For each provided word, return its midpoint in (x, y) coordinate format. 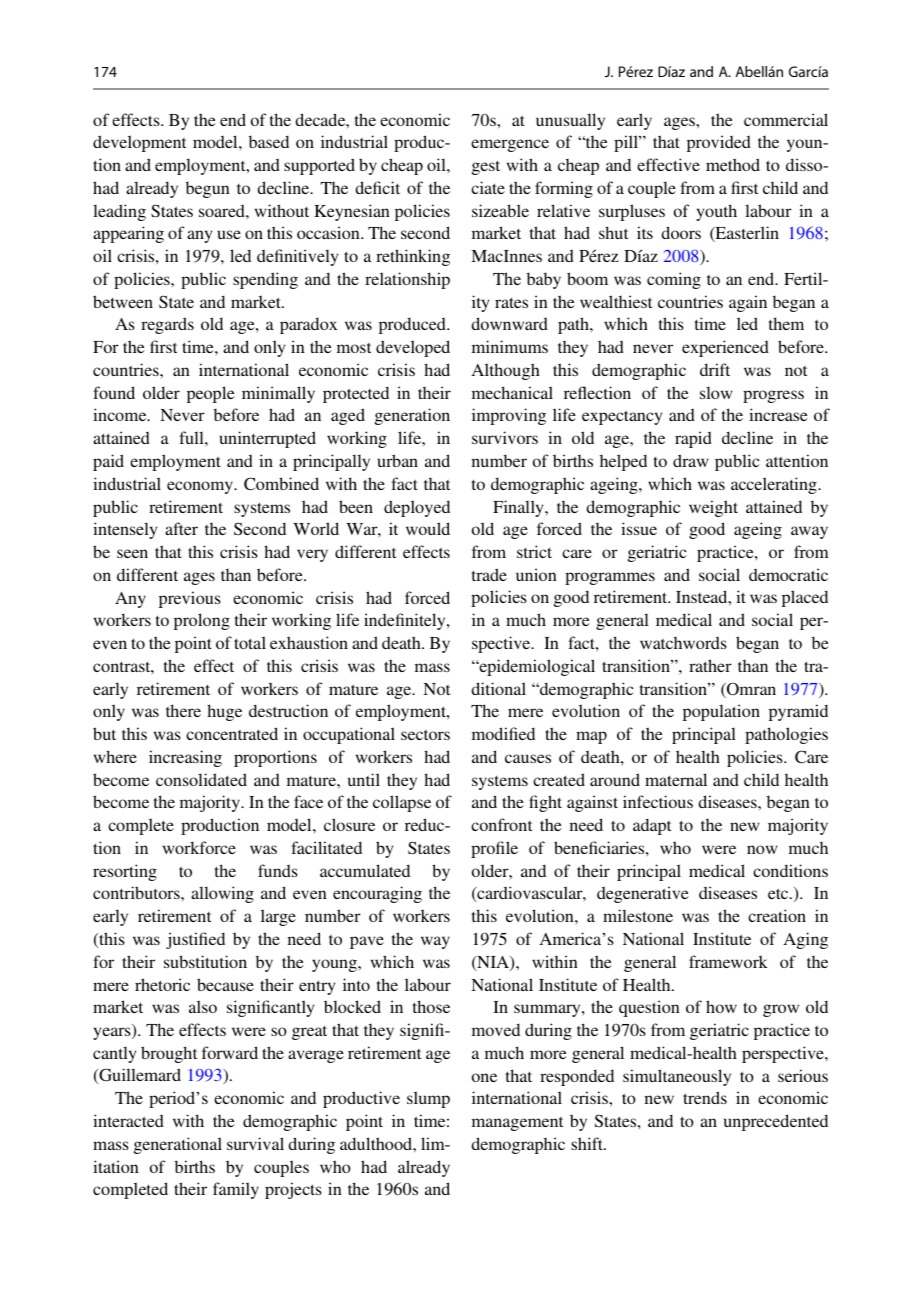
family (236, 1190)
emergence (510, 145)
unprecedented (776, 1122)
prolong (202, 621)
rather (710, 665)
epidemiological (536, 667)
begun (208, 189)
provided (719, 143)
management (517, 1124)
